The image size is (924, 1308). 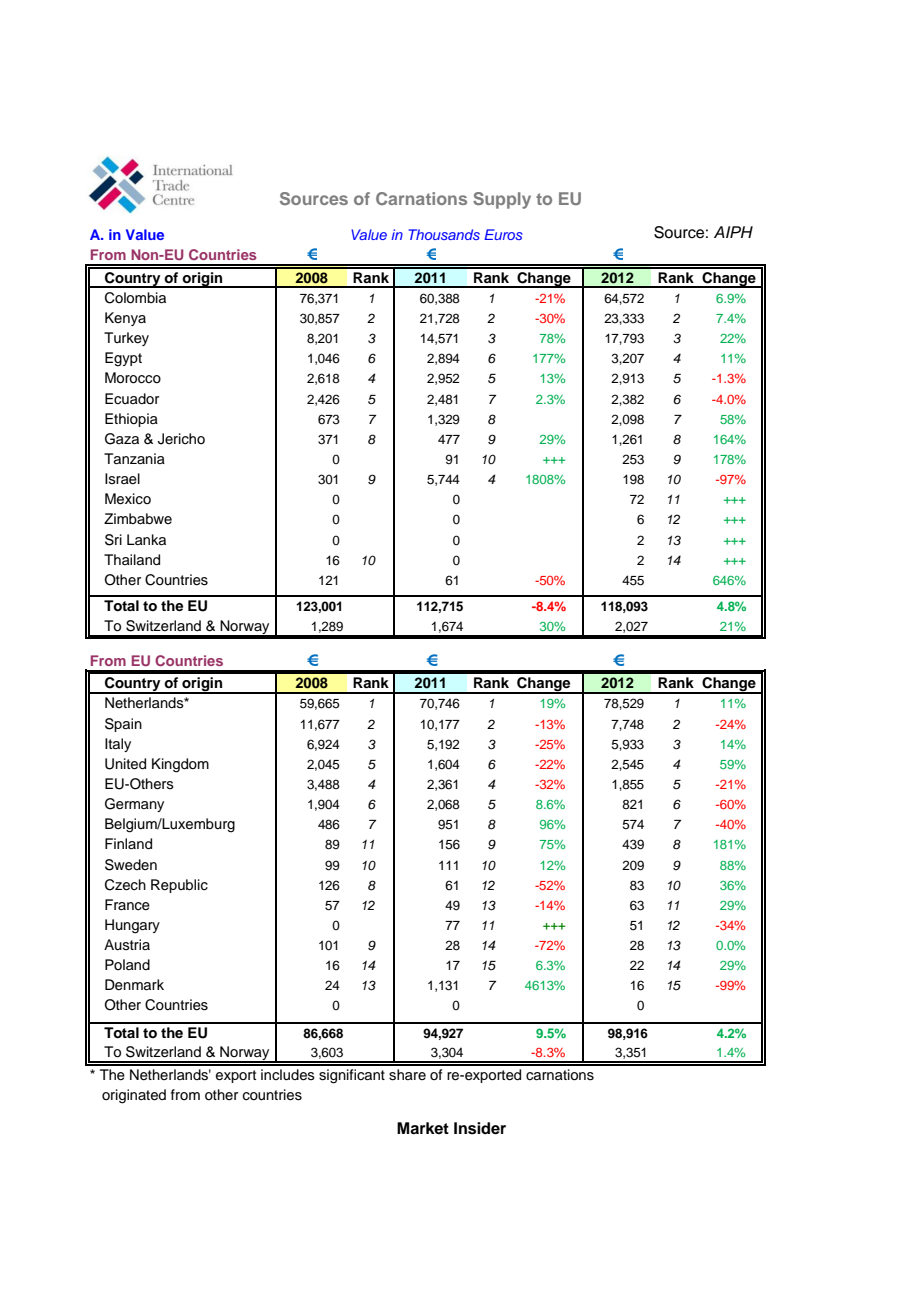 I want to click on Colombia, so click(x=135, y=298).
